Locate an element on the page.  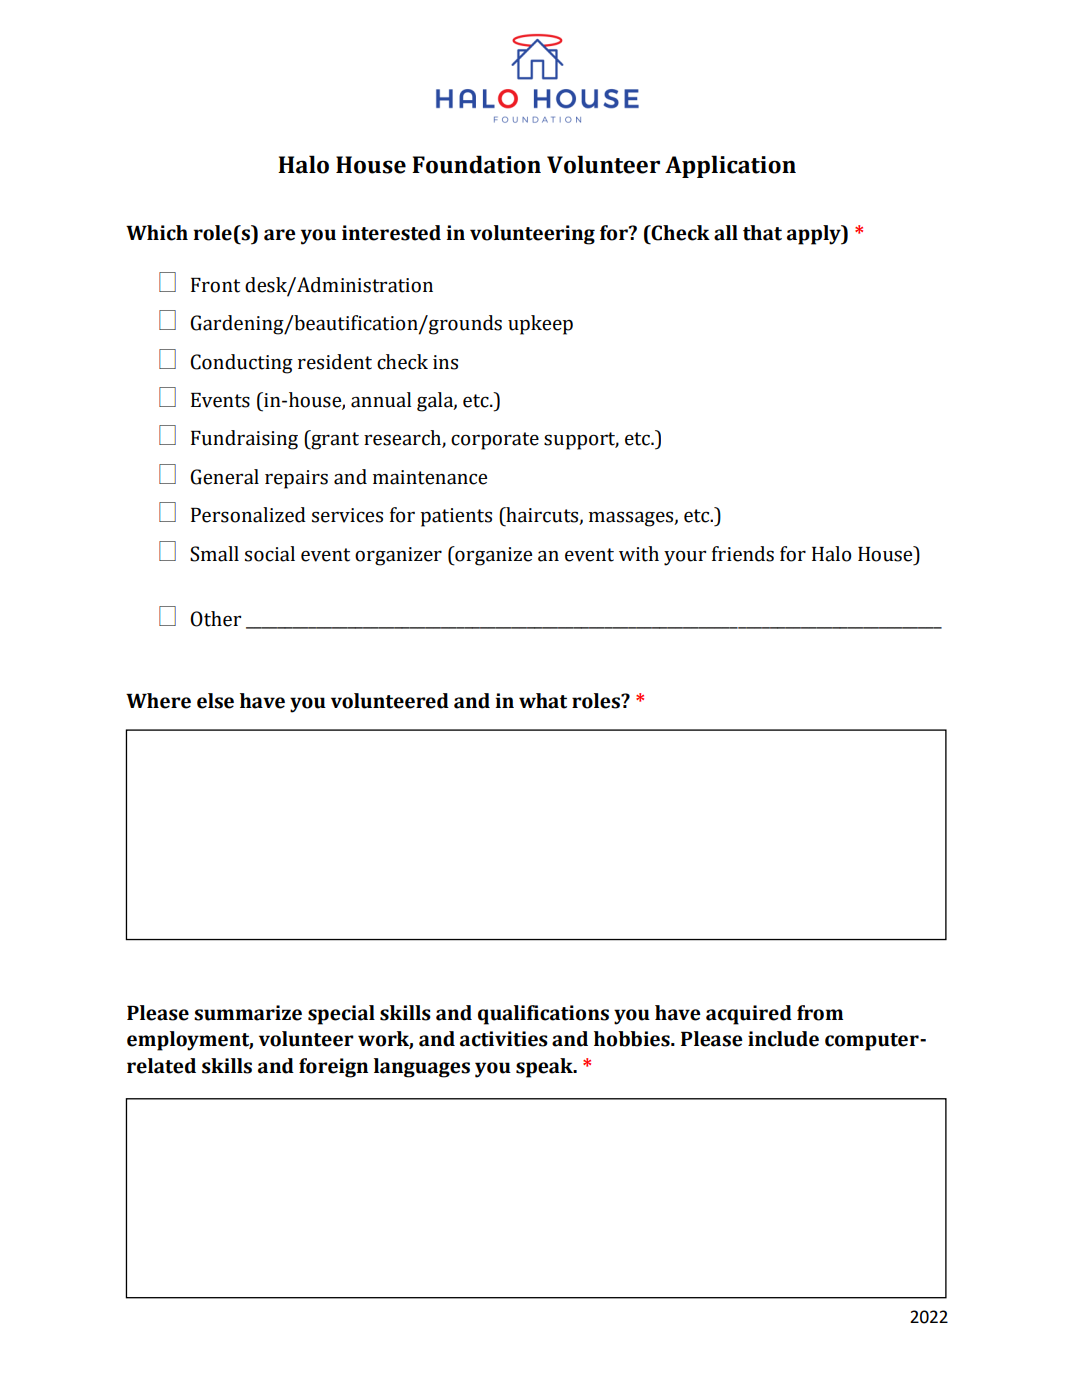
Application is located at coordinates (730, 166).
